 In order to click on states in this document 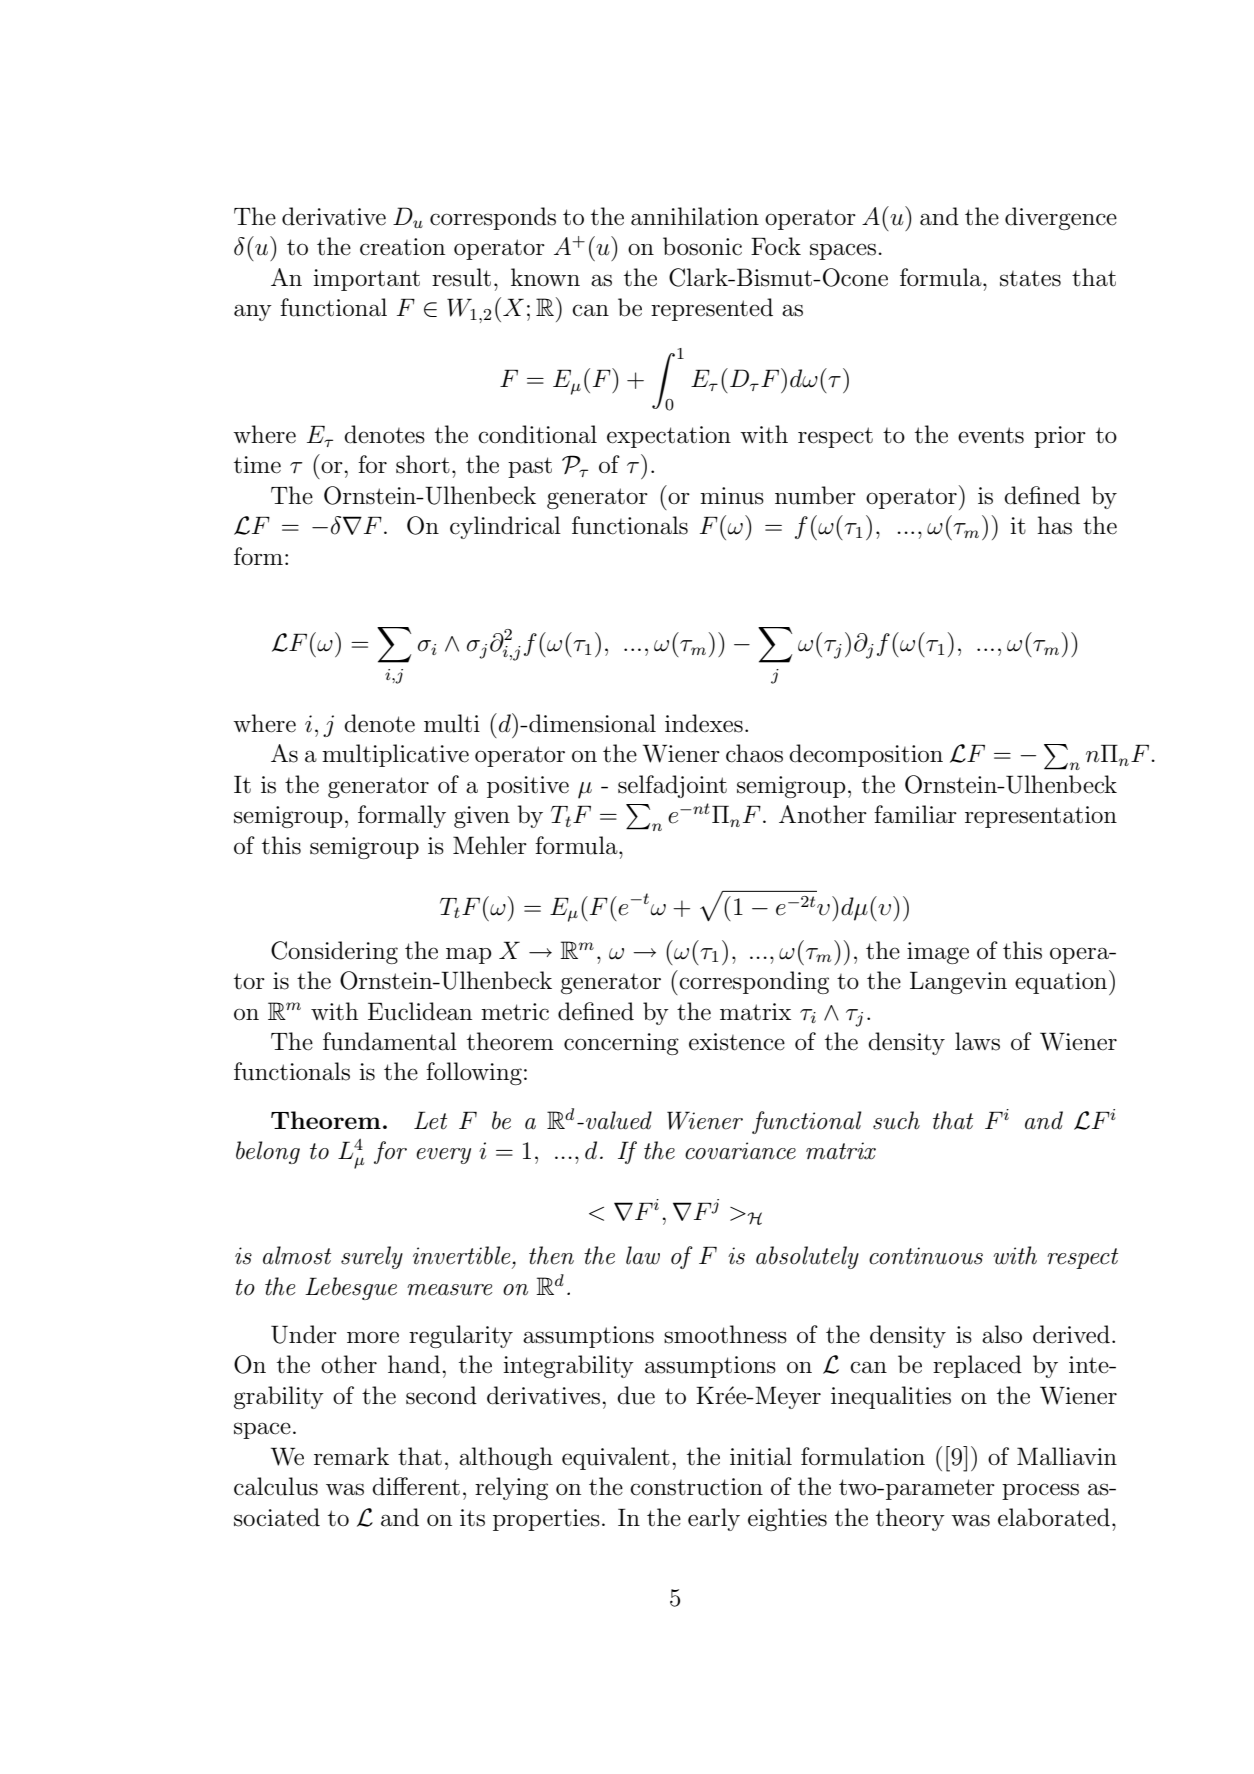, I will do `click(1030, 279)`.
